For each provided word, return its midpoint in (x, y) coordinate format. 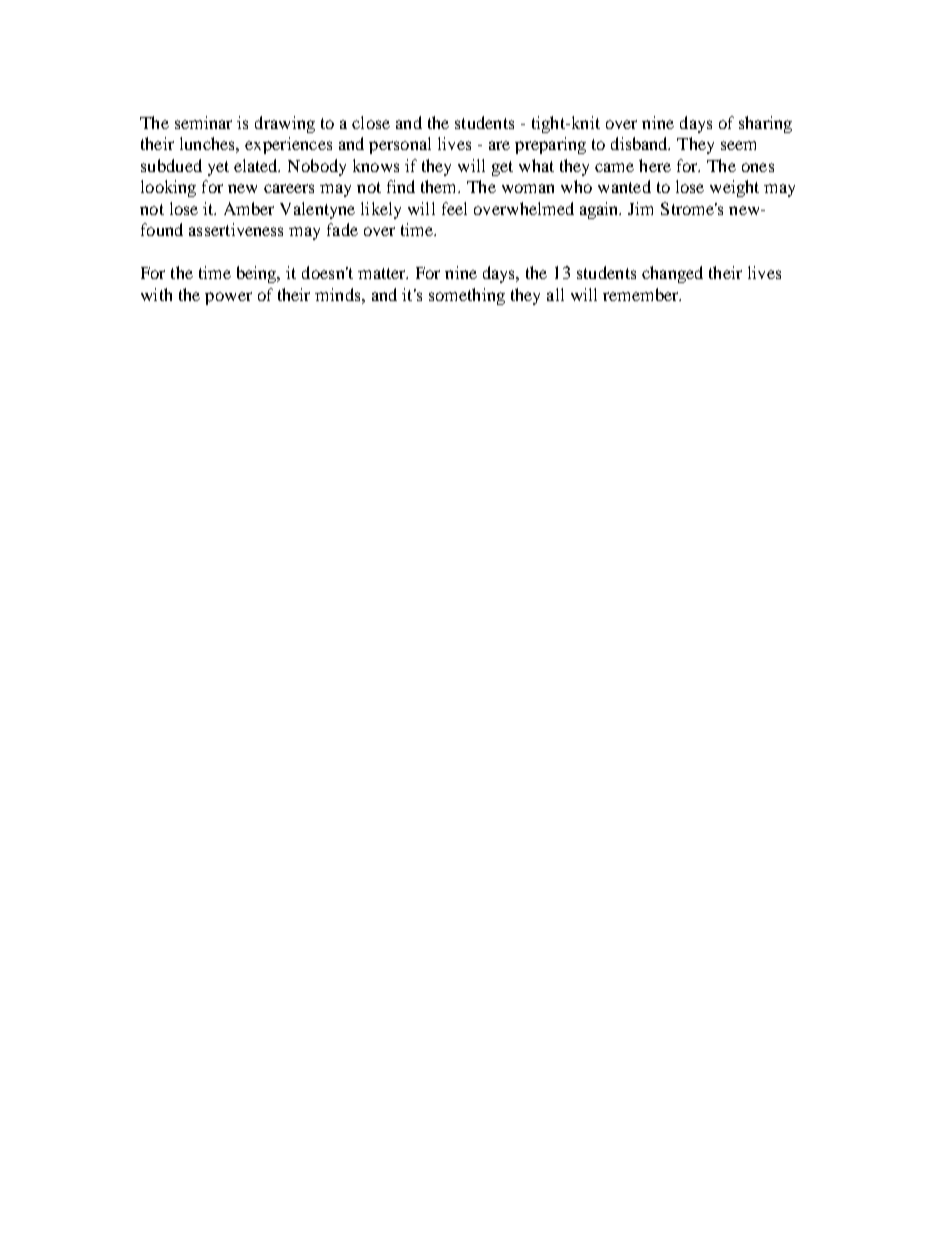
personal (400, 145)
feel (454, 208)
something (467, 296)
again (600, 210)
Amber (249, 208)
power (228, 298)
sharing (765, 124)
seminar (203, 122)
